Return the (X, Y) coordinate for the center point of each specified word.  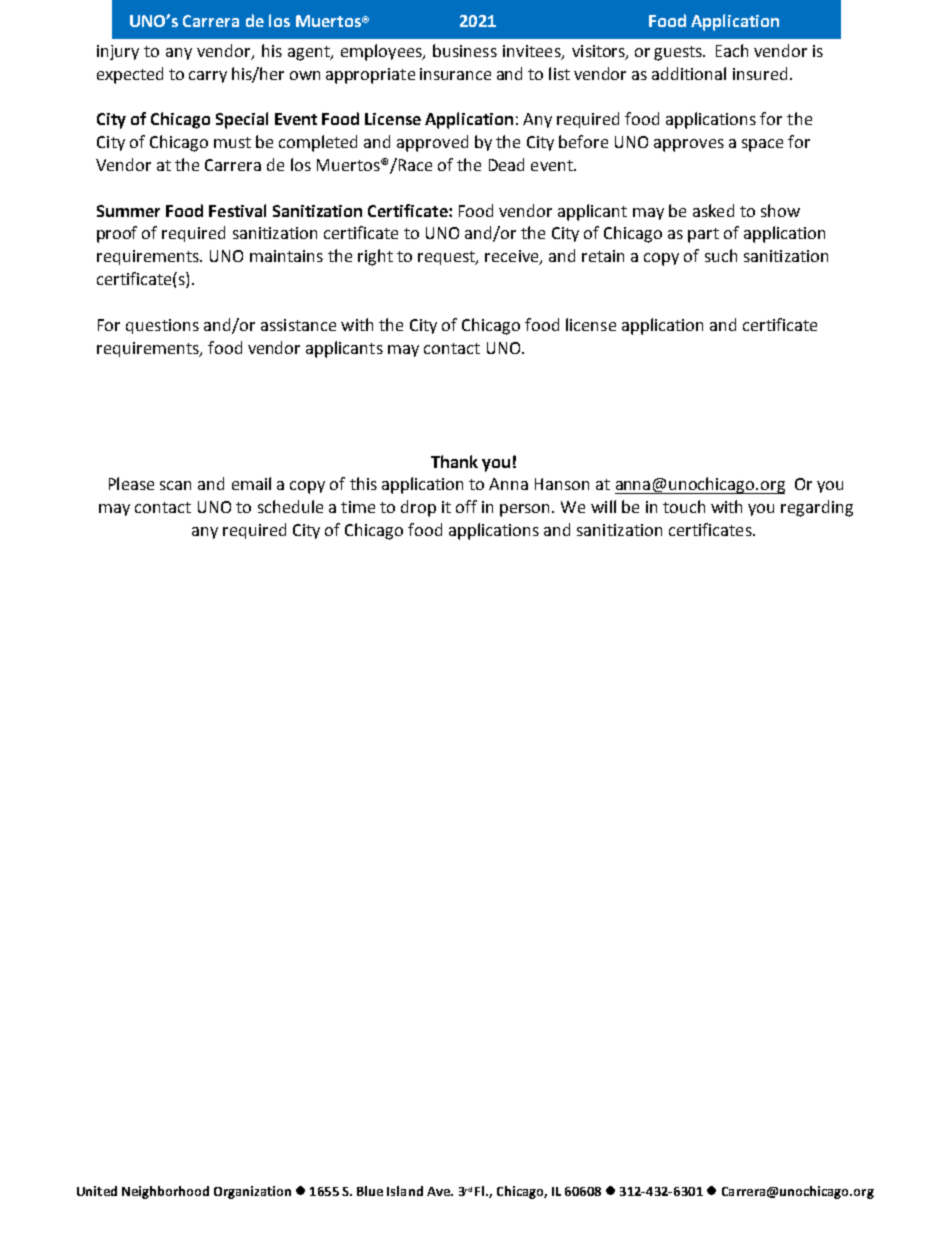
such (721, 255)
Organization (252, 1192)
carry (208, 77)
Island (405, 1191)
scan (175, 485)
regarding (817, 508)
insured (760, 73)
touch (684, 506)
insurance (455, 74)
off (466, 506)
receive (513, 257)
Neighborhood (165, 1192)
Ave (439, 1191)
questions (162, 326)
